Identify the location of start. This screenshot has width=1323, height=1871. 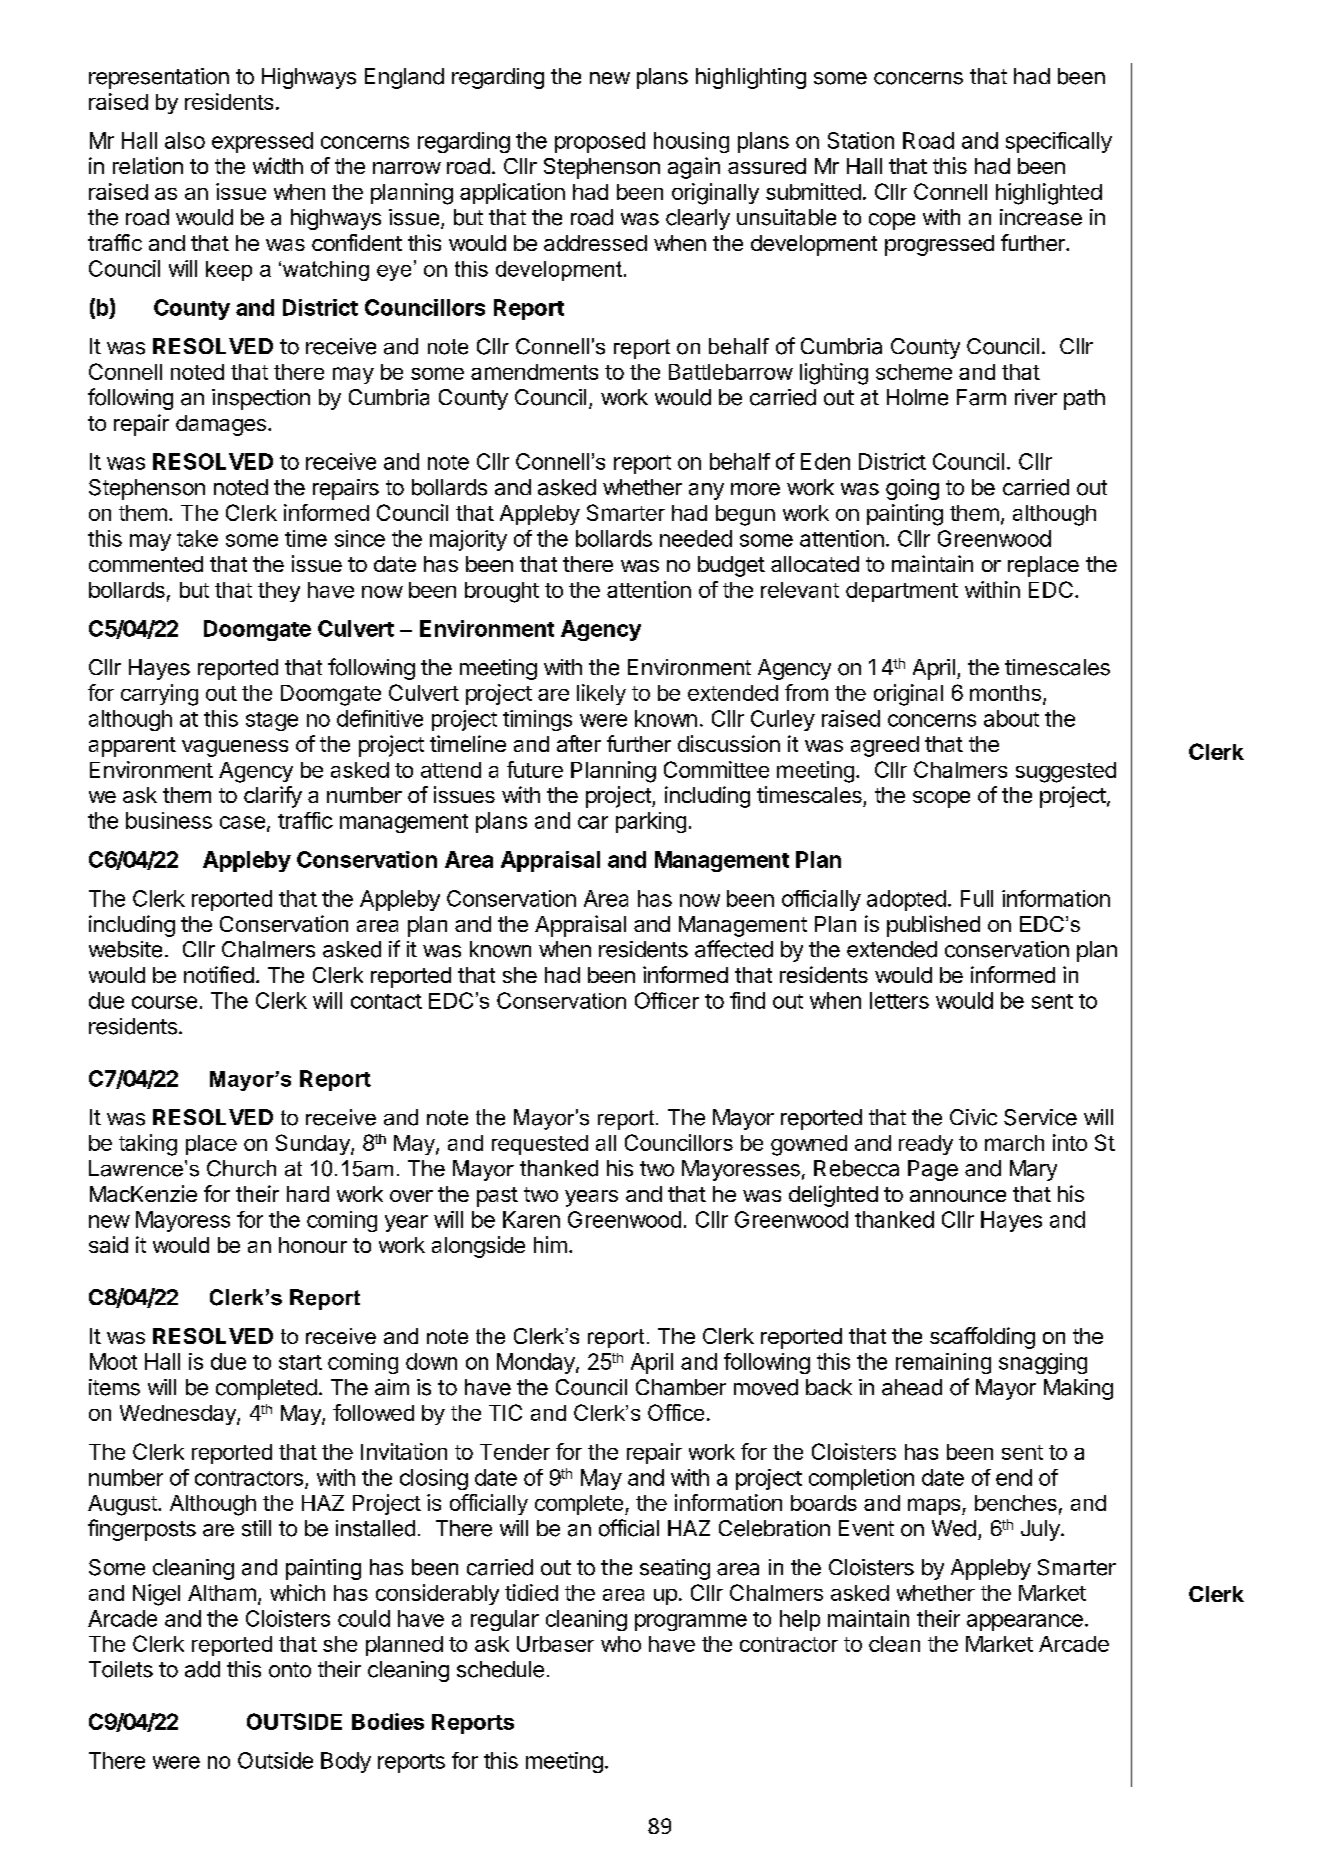
(300, 1362).
